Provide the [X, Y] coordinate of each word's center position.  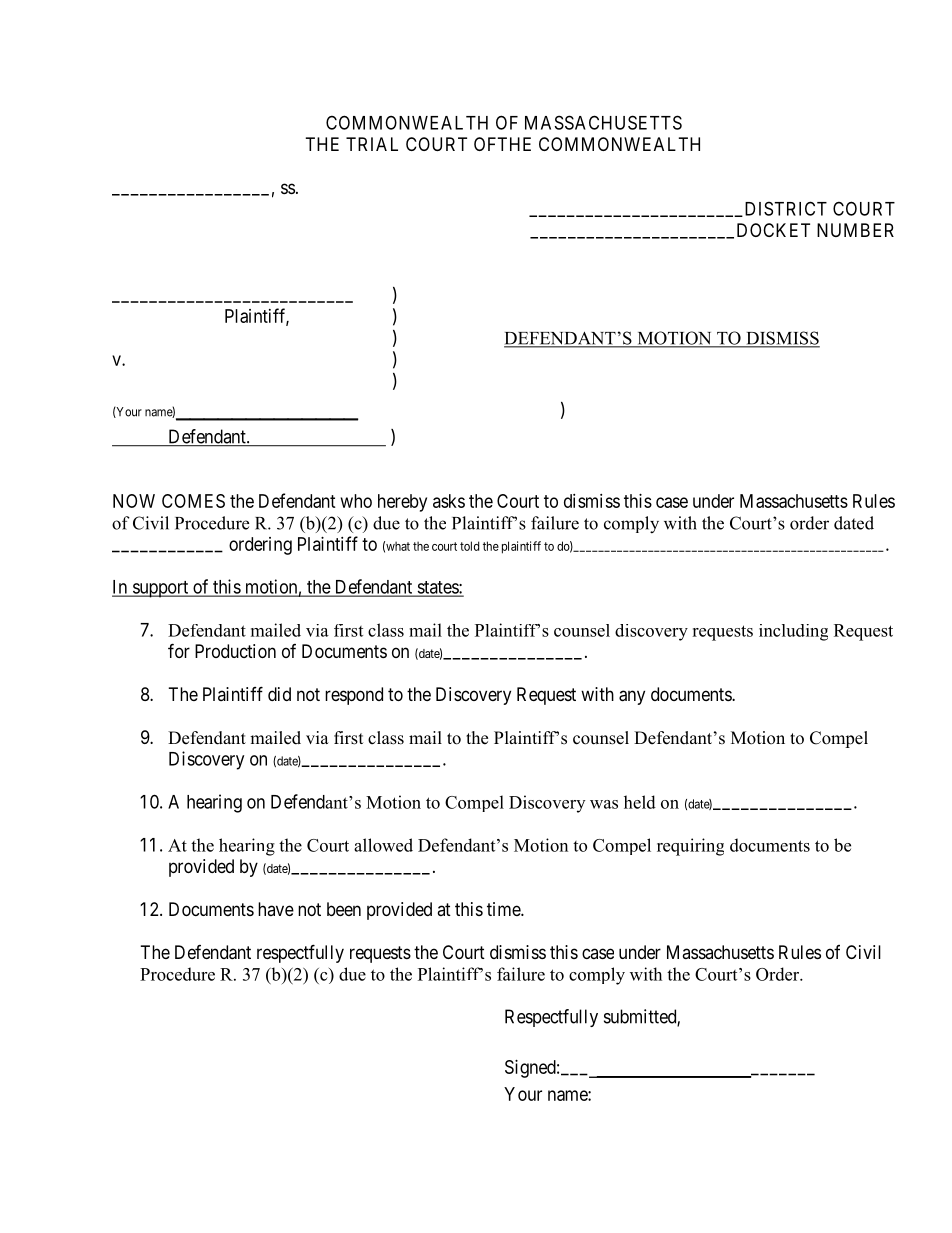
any [632, 697]
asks [449, 501]
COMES [193, 501]
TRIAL [372, 144]
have [276, 909]
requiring [690, 847]
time [504, 909]
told [469, 546]
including [793, 632]
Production [235, 651]
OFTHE [502, 144]
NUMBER [855, 230]
